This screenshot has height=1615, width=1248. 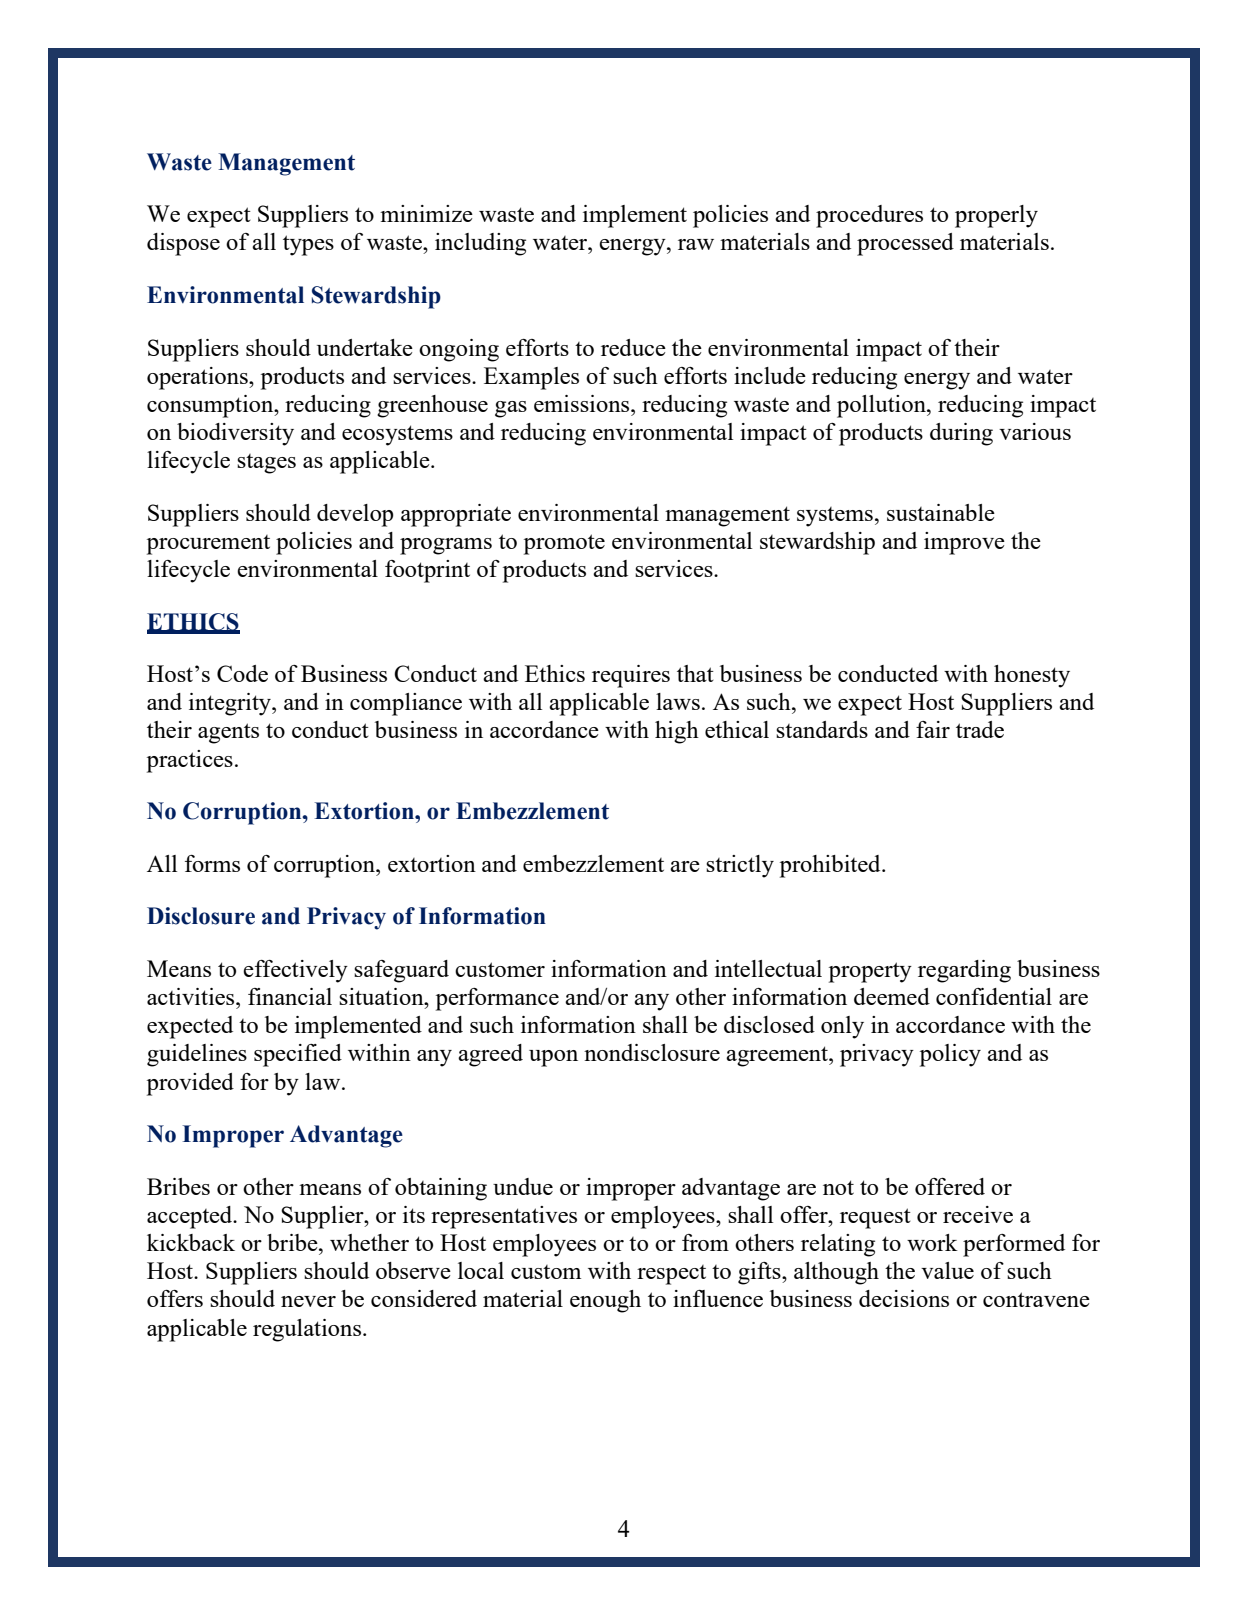 What do you see at coordinates (308, 1301) in the screenshot?
I see `never` at bounding box center [308, 1301].
